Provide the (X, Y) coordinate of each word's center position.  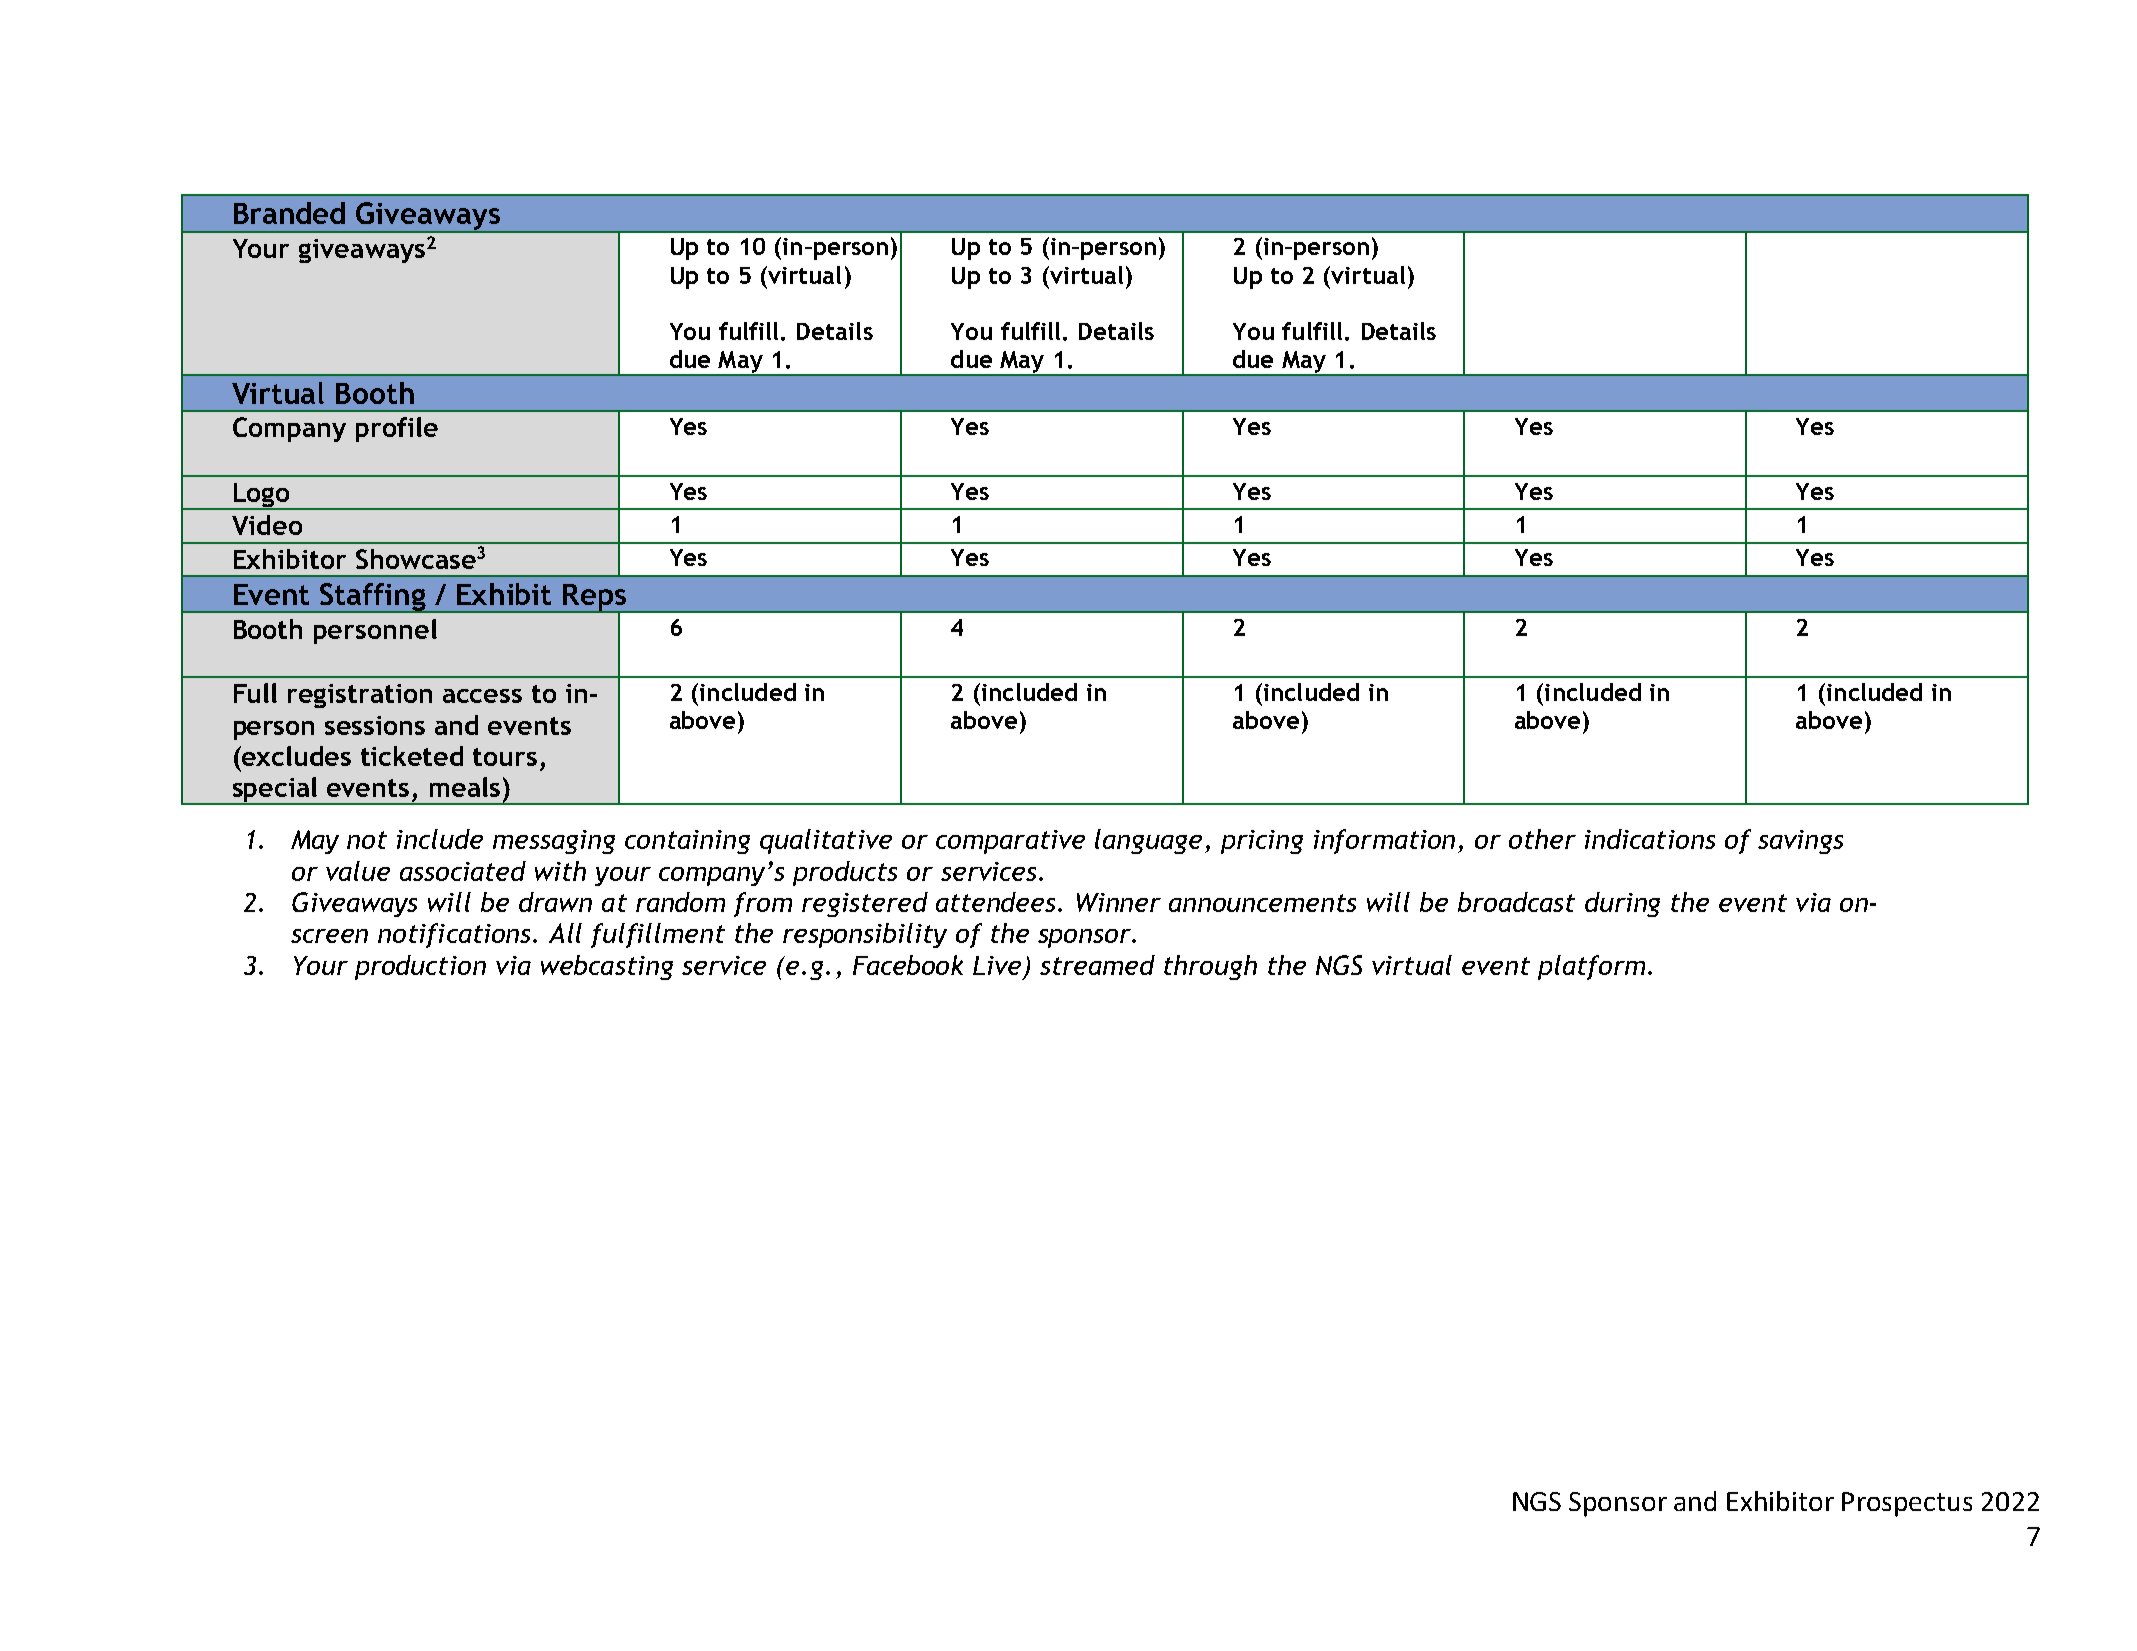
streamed (1097, 965)
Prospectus (1907, 1504)
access (482, 696)
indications (1650, 839)
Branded (289, 213)
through (1210, 967)
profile (397, 429)
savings (1800, 842)
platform (1591, 967)
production (420, 967)
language (1148, 841)
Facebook (908, 965)
